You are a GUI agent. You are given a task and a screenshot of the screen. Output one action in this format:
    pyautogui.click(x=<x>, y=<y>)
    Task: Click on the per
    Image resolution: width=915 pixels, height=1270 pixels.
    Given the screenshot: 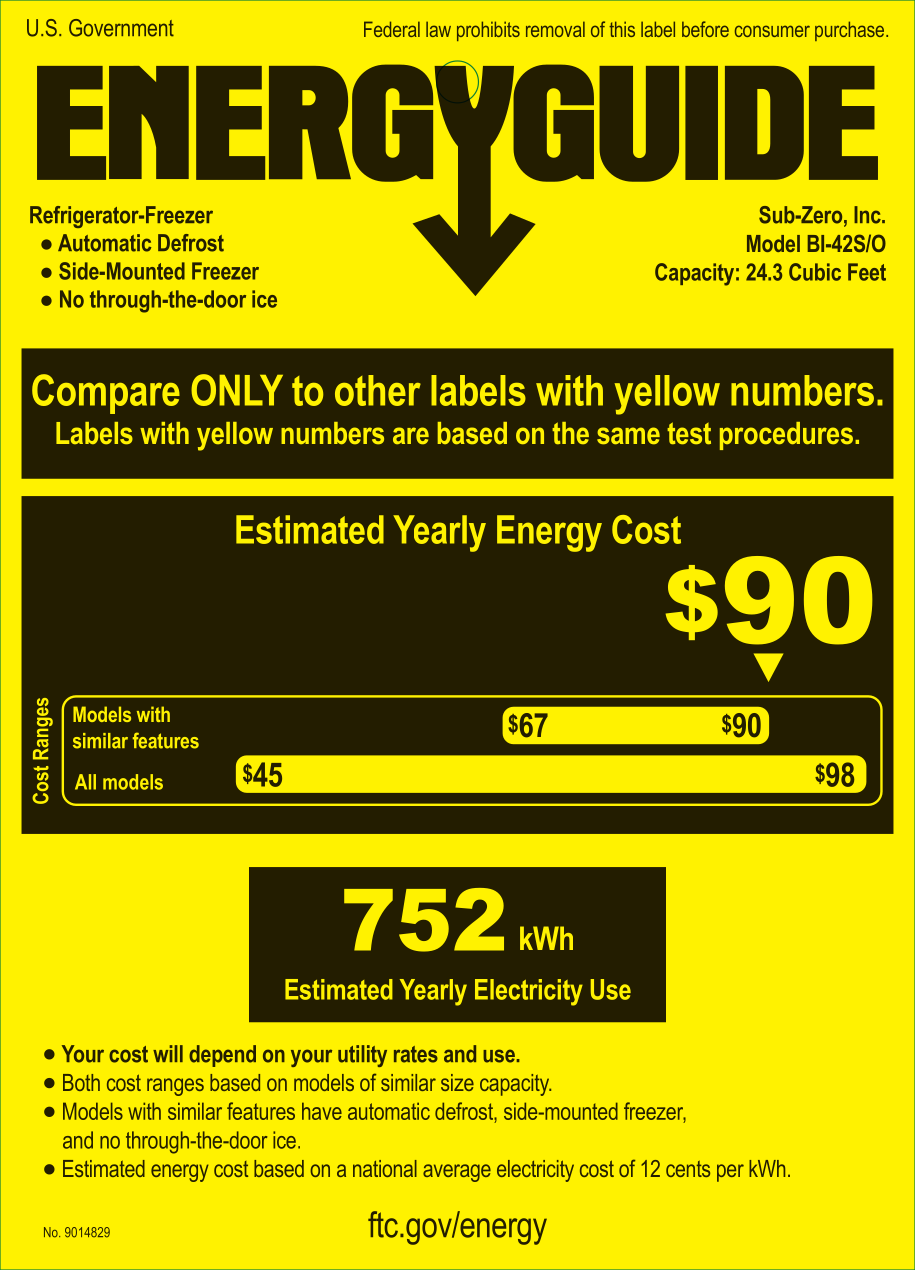 What is the action you would take?
    pyautogui.click(x=730, y=1173)
